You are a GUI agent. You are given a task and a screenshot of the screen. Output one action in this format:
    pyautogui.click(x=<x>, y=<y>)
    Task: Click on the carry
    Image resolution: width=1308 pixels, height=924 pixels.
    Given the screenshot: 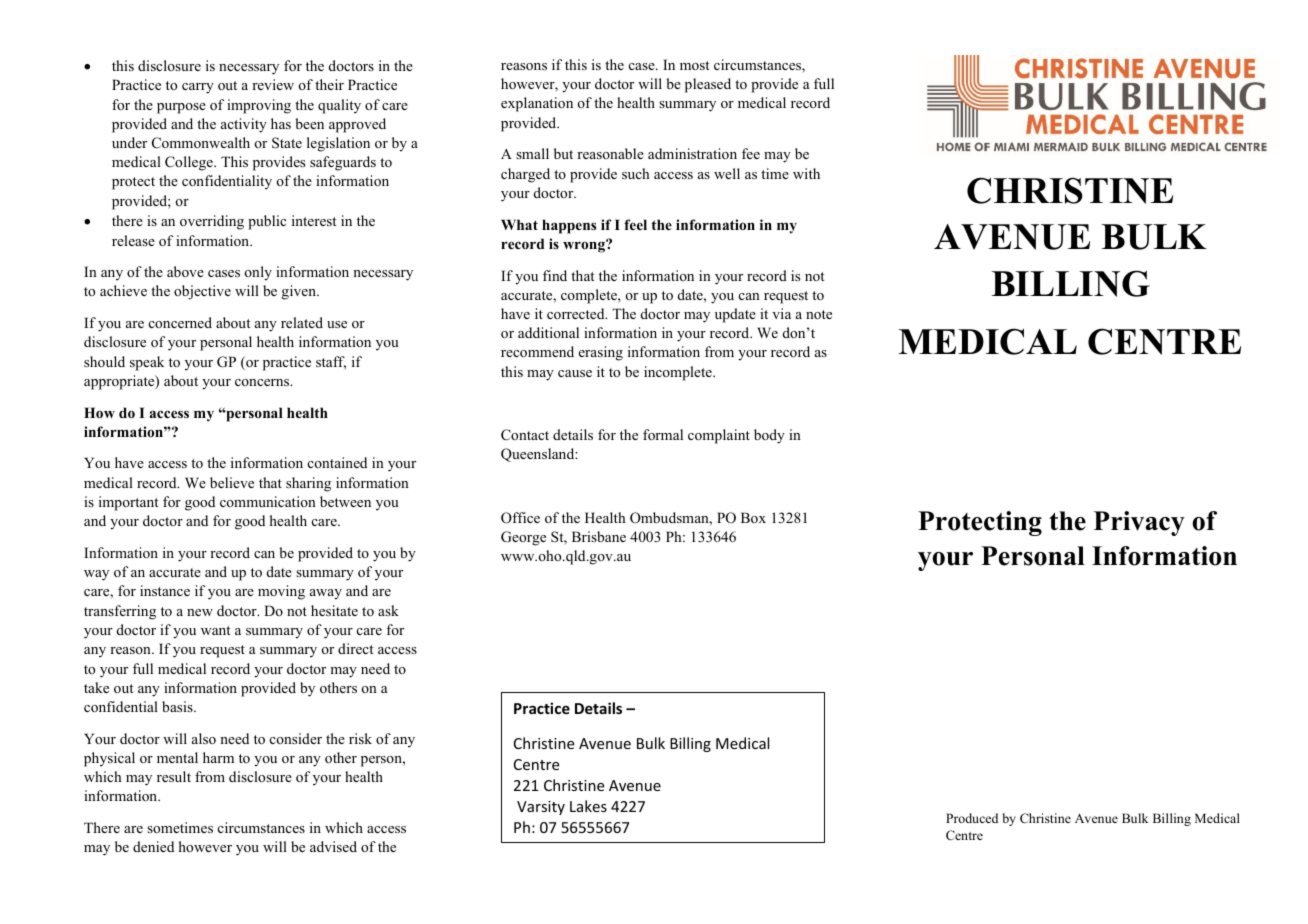 What is the action you would take?
    pyautogui.click(x=198, y=88)
